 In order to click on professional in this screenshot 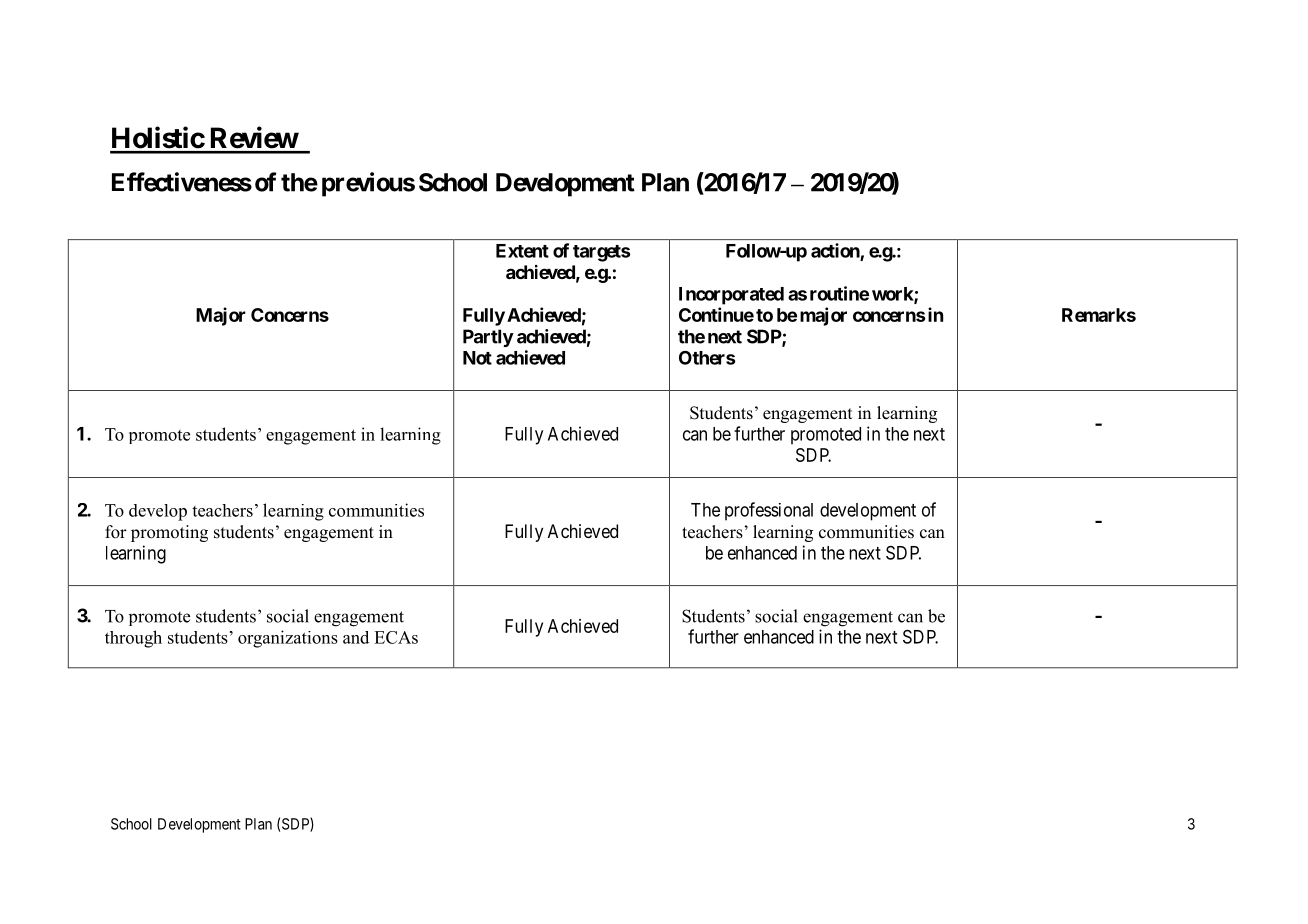, I will do `click(769, 511)`.
